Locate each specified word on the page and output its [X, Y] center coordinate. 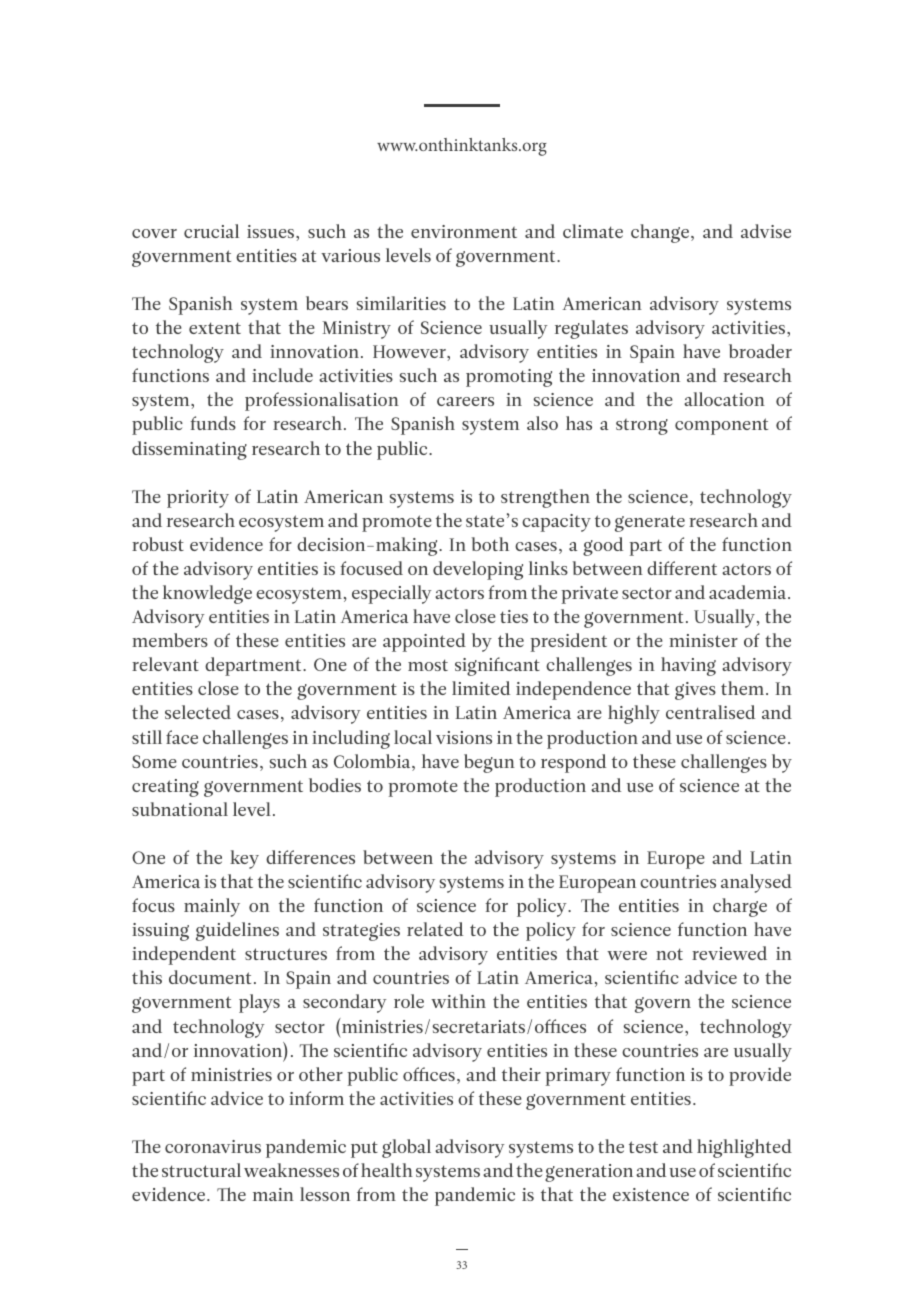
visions [464, 737]
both [490, 544]
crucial [211, 231]
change [661, 233]
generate [650, 523]
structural [201, 1170]
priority [198, 499]
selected [198, 712]
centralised [710, 712]
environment [464, 231]
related [435, 929]
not [669, 954]
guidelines [237, 931]
